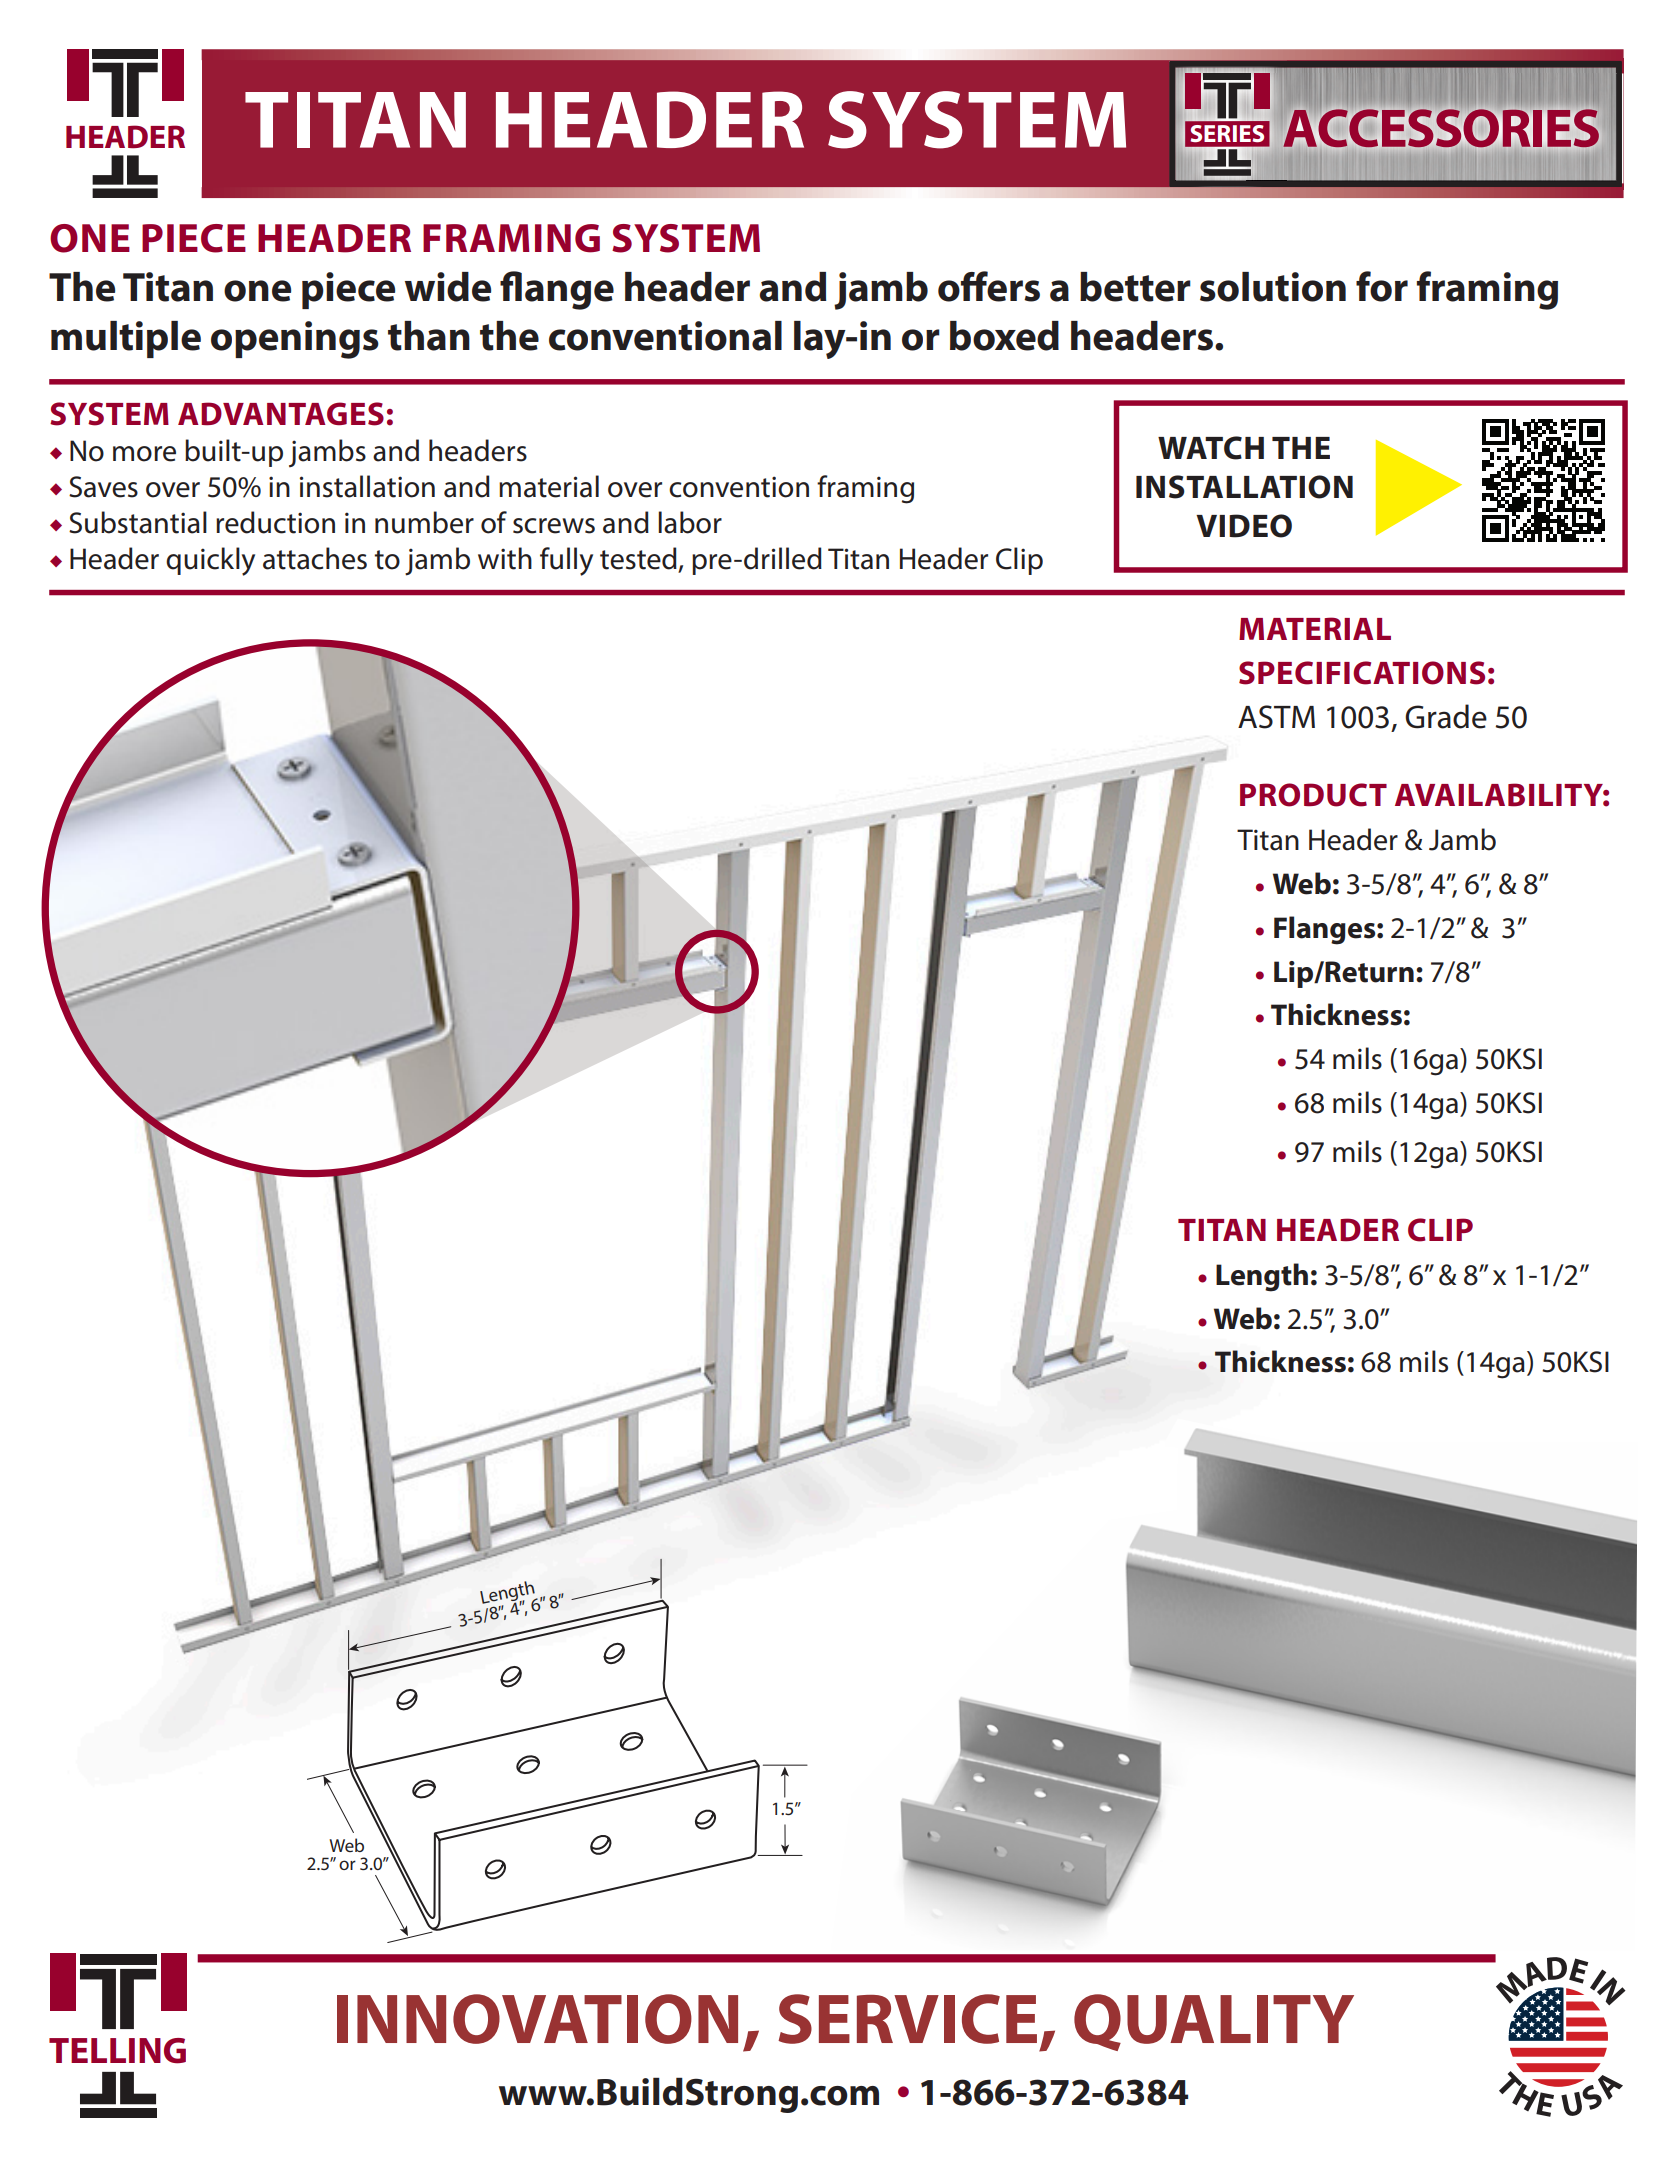  What do you see at coordinates (1313, 795) in the image?
I see `PRODUCT` at bounding box center [1313, 795].
